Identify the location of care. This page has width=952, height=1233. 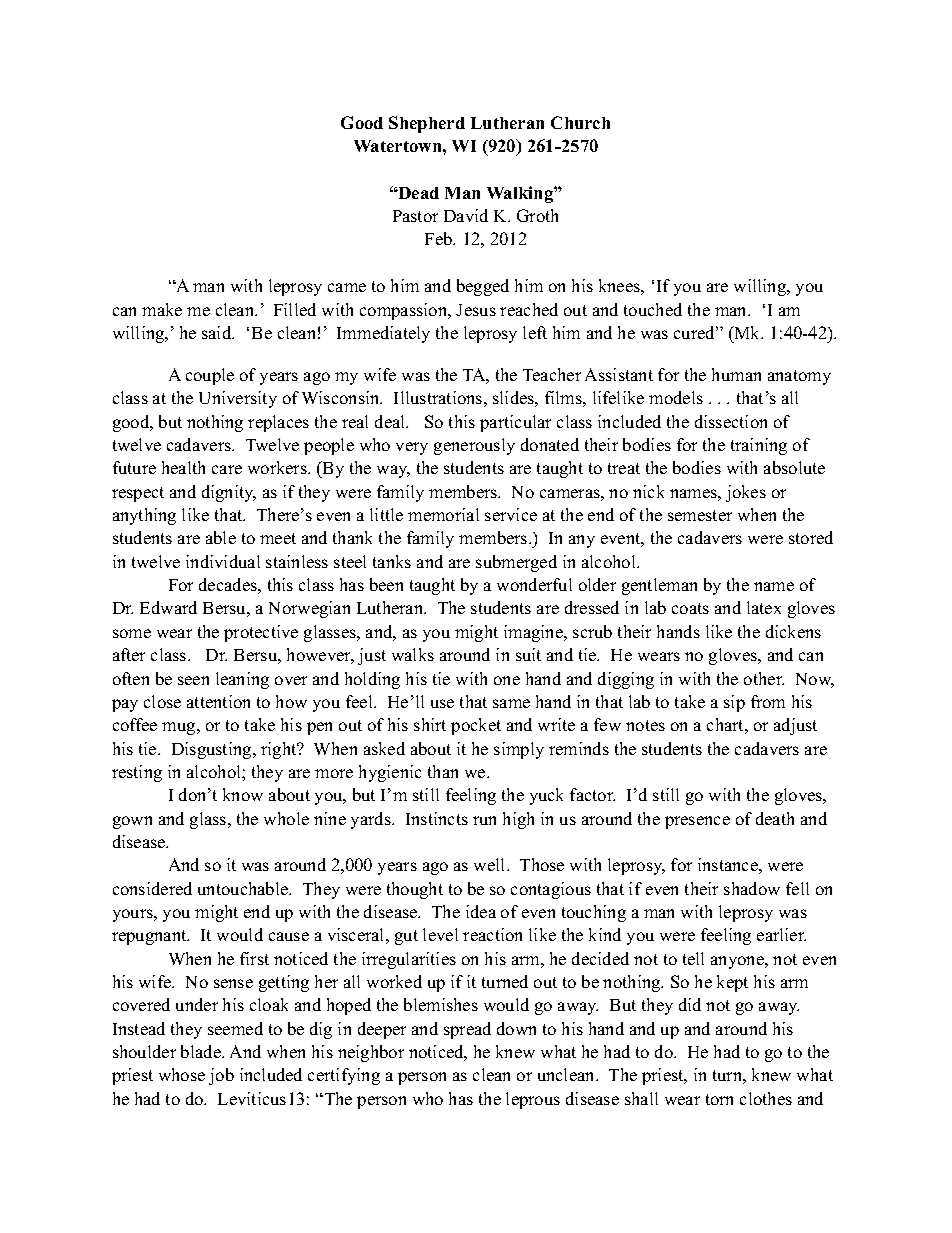
(227, 469).
